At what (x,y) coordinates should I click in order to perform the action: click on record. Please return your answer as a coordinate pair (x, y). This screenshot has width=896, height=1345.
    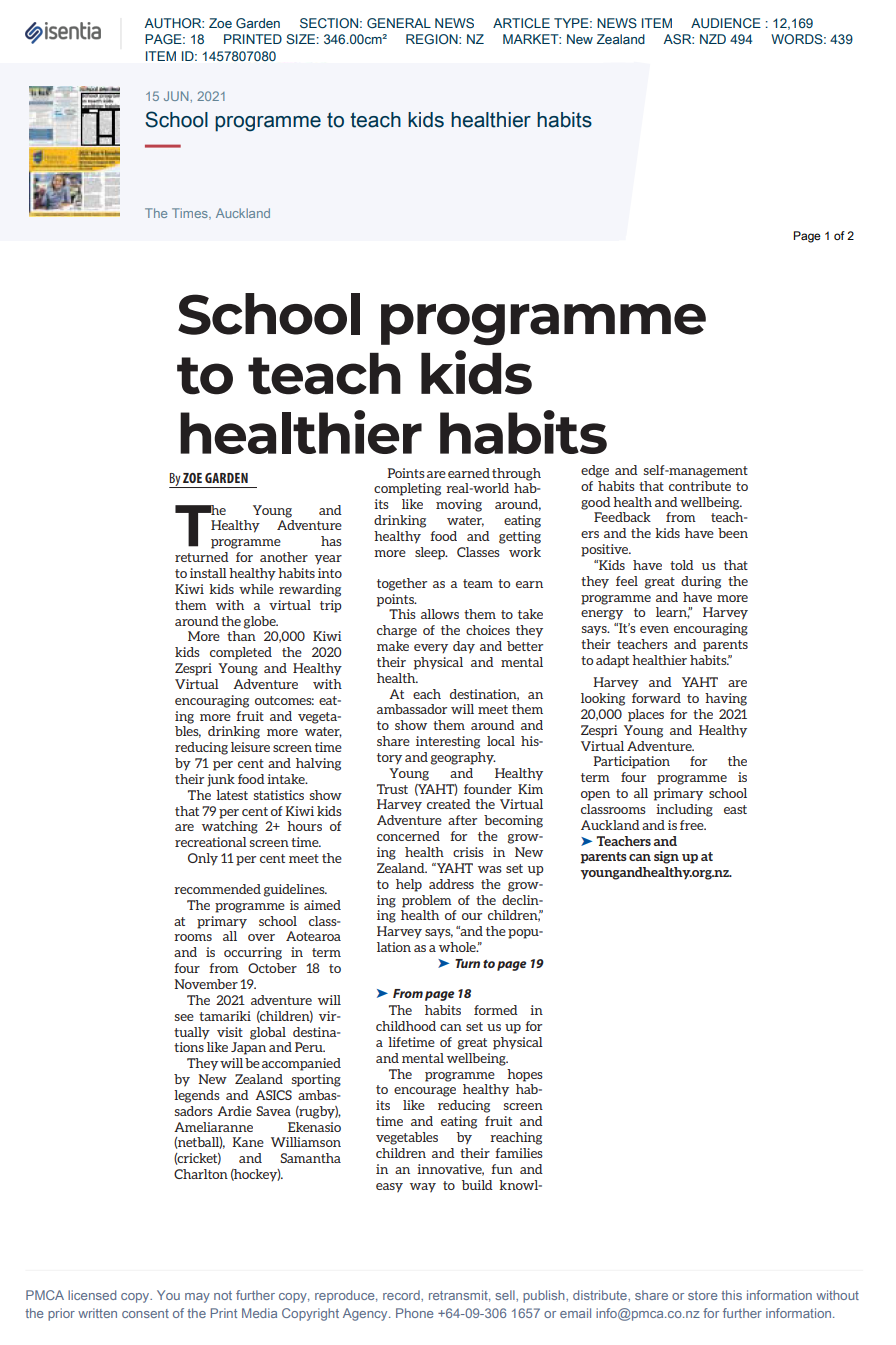
    Looking at the image, I should click on (402, 1295).
